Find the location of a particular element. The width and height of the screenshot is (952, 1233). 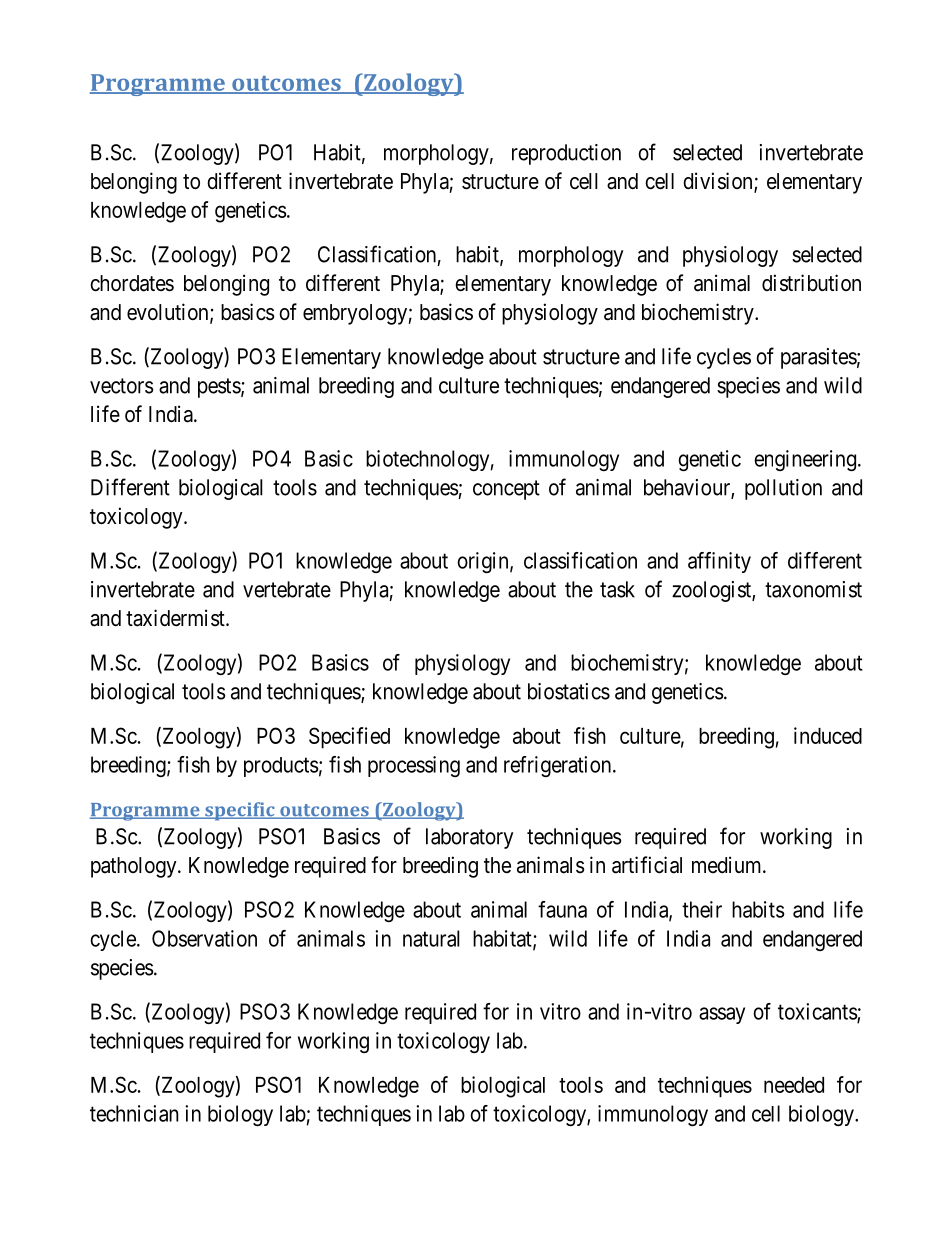

chordates is located at coordinates (132, 283).
